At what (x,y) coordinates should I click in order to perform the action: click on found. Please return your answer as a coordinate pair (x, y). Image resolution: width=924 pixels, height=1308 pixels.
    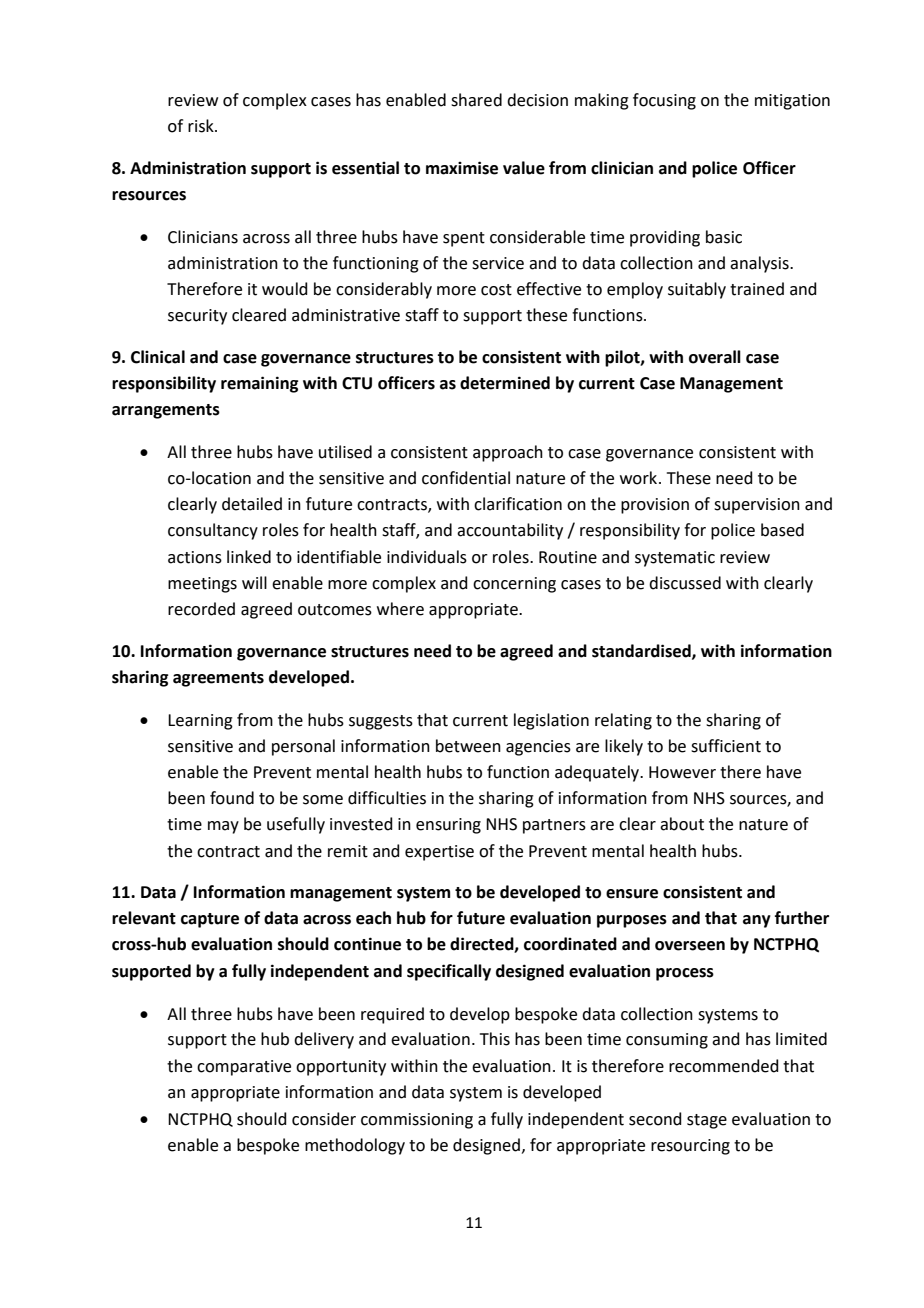
    Looking at the image, I should click on (232, 798).
